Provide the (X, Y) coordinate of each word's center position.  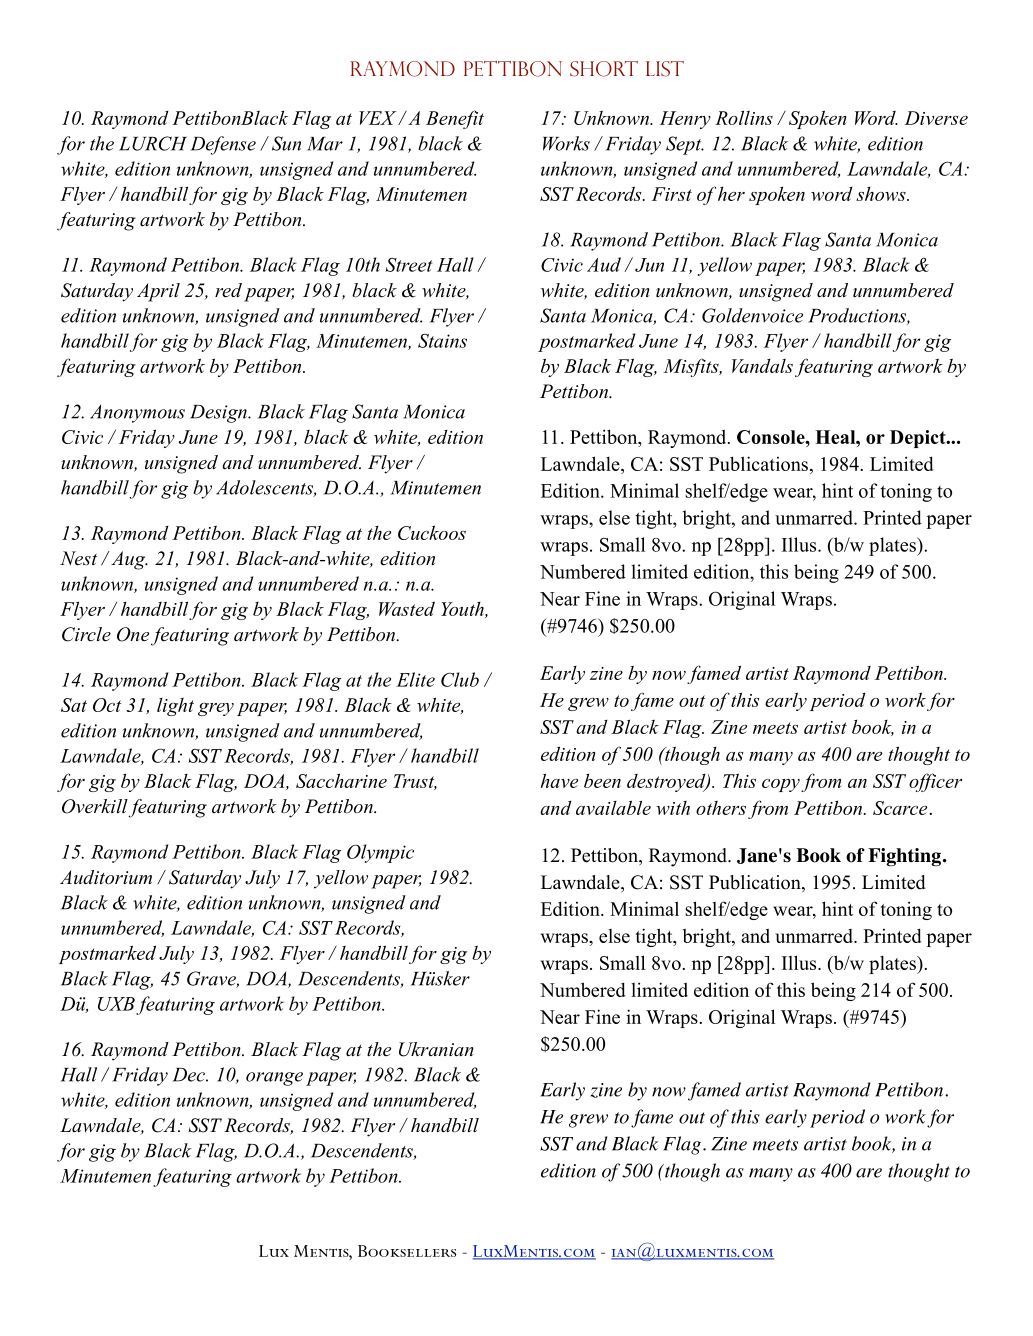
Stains (442, 341)
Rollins (744, 118)
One (133, 634)
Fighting (904, 857)
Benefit (455, 119)
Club (460, 679)
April (158, 292)
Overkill (95, 806)
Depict (919, 439)
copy (781, 785)
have (559, 780)
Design (219, 414)
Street (408, 265)
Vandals (762, 366)
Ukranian (436, 1049)
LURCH (153, 143)
